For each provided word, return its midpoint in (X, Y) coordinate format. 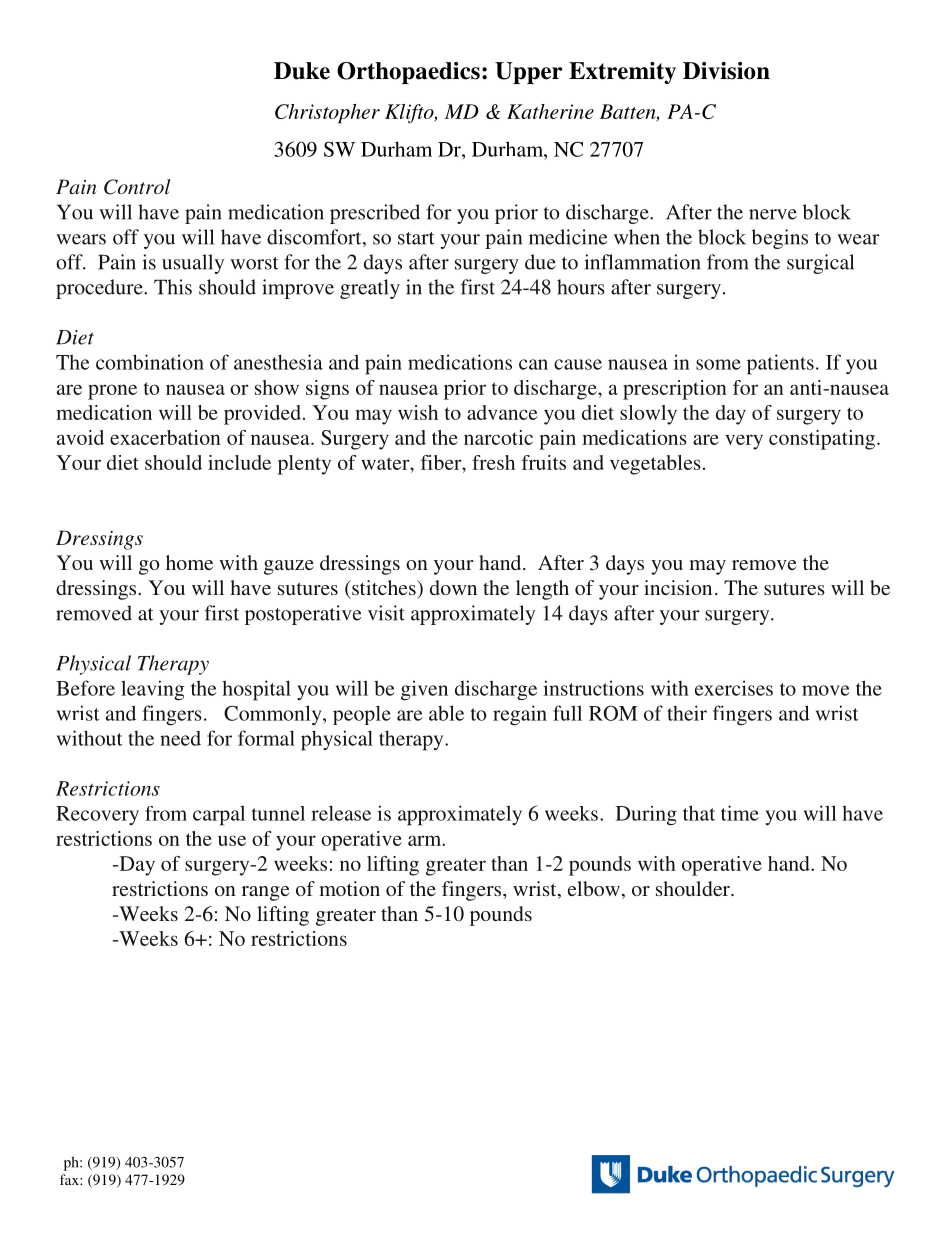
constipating (823, 440)
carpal (219, 815)
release (341, 813)
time (740, 813)
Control (137, 187)
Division (726, 71)
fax (70, 1179)
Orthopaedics (408, 73)
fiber (442, 462)
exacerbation (165, 437)
